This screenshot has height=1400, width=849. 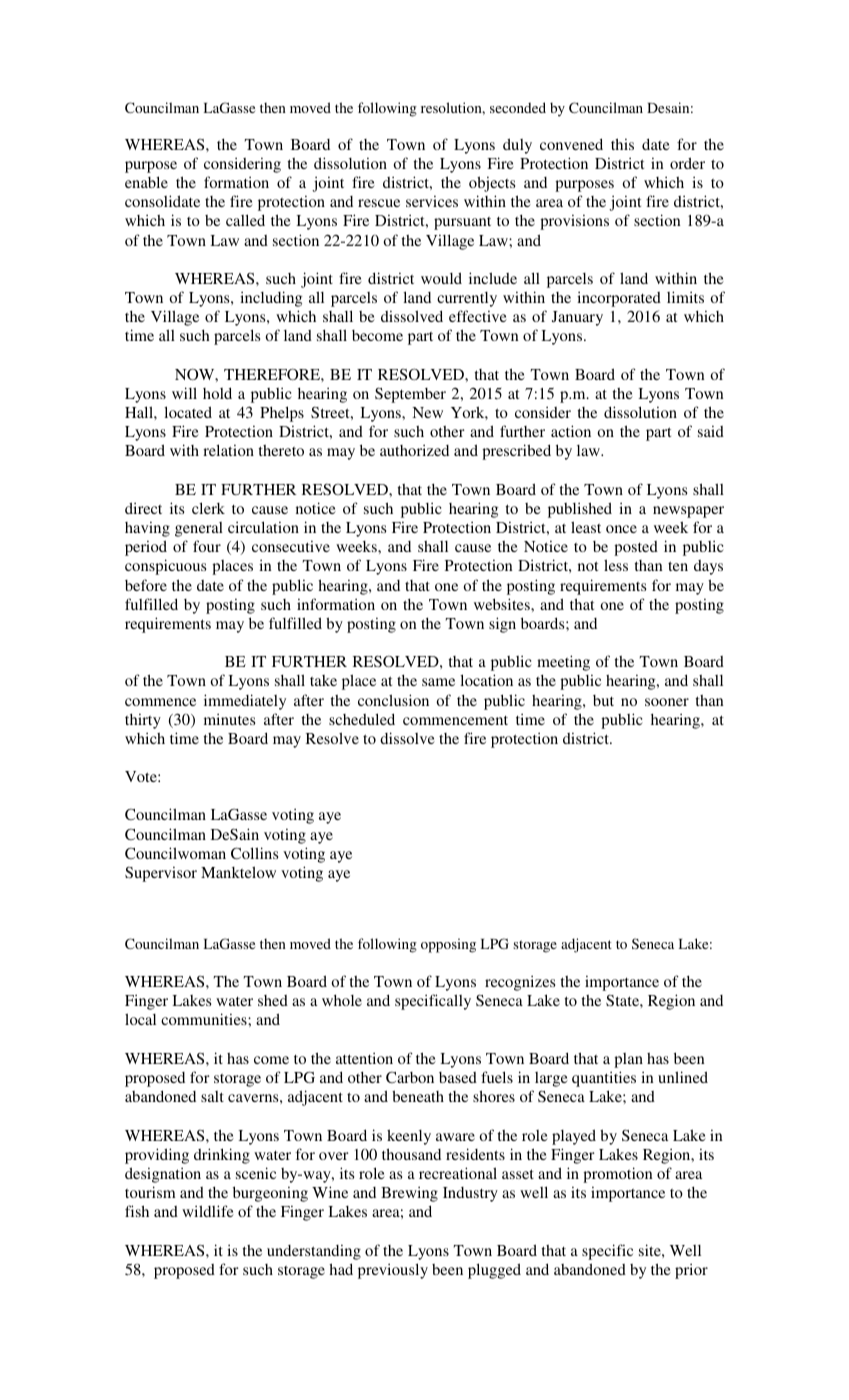 What do you see at coordinates (146, 182) in the screenshot?
I see `enable` at bounding box center [146, 182].
